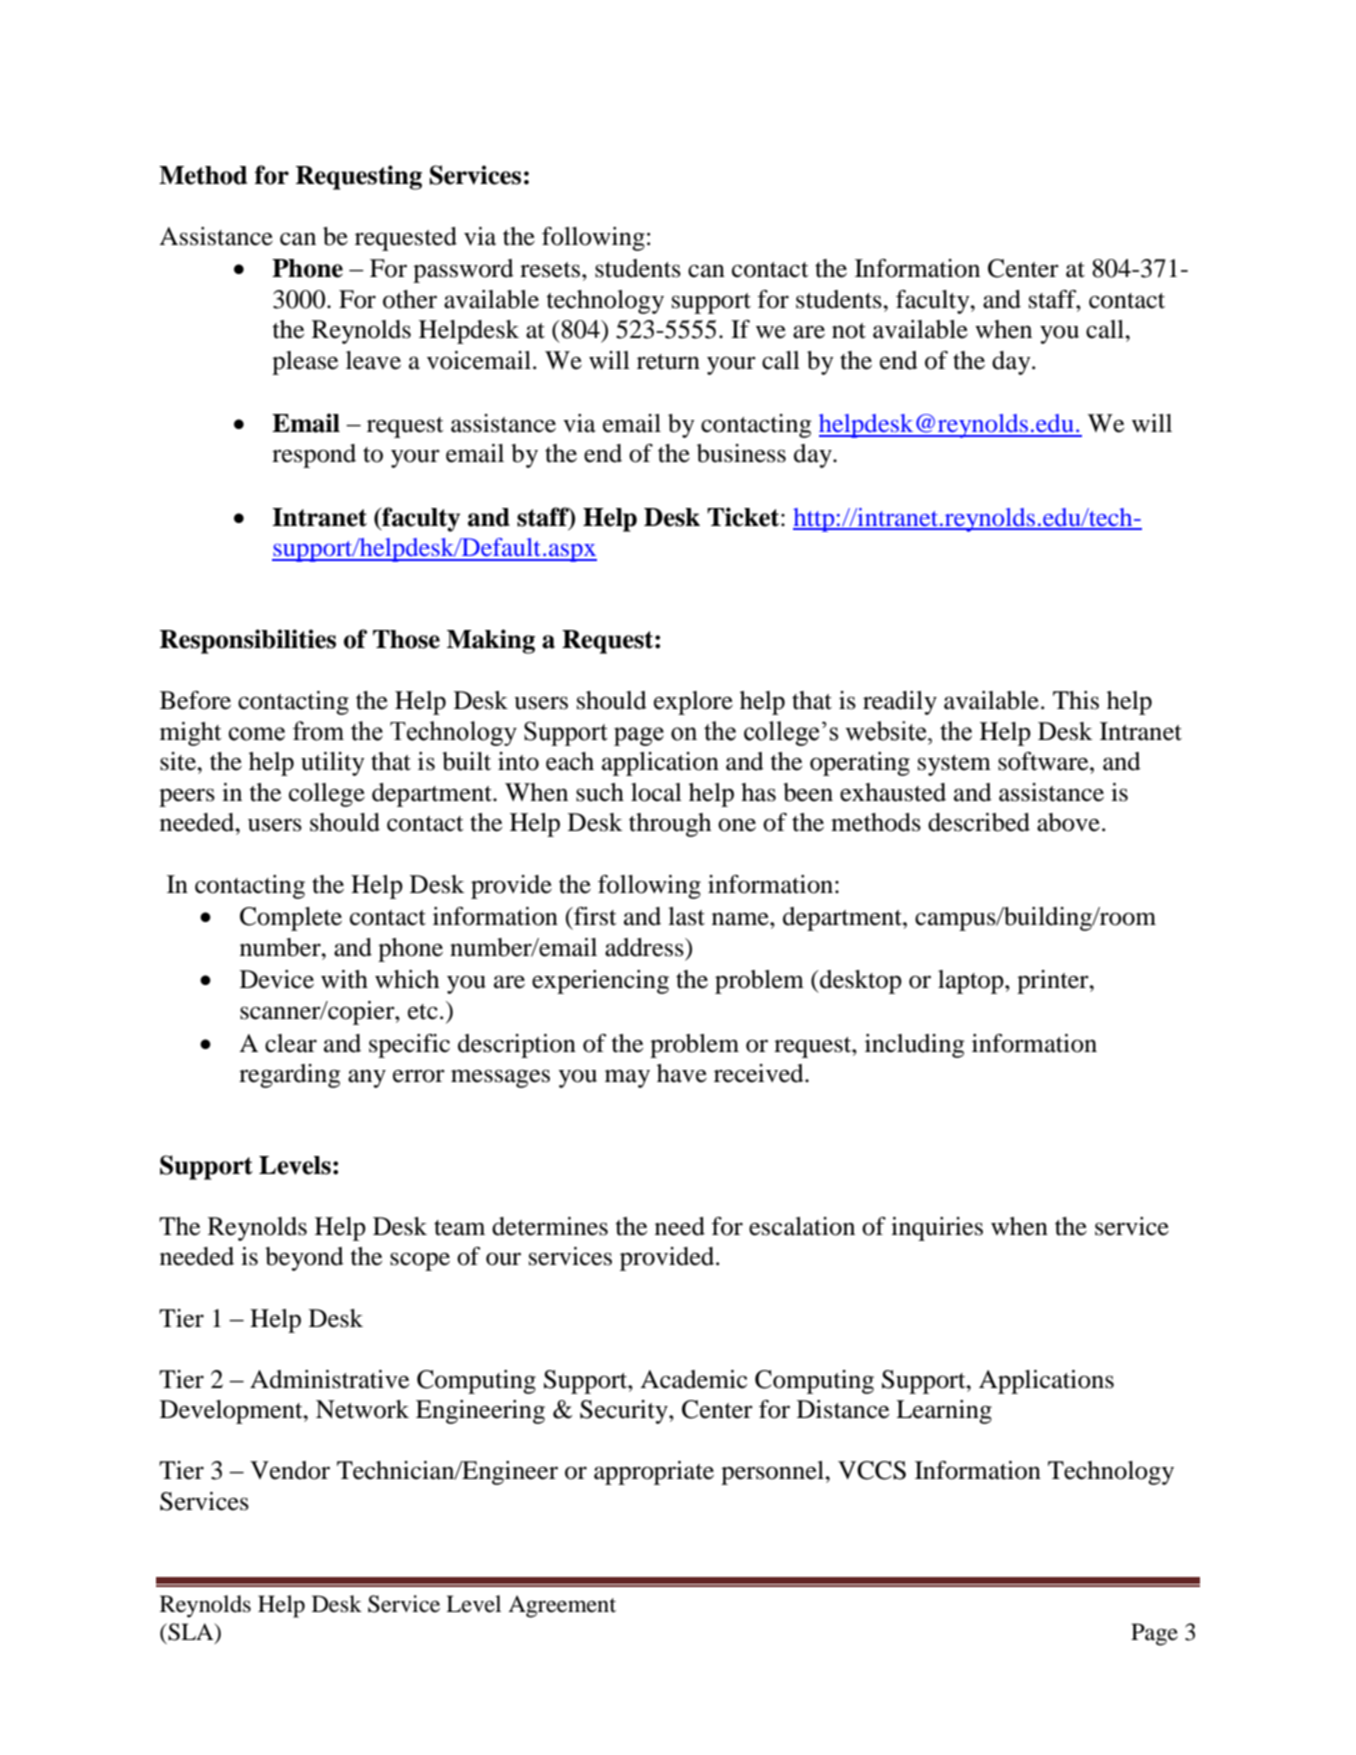  I want to click on regarding, so click(289, 1076).
